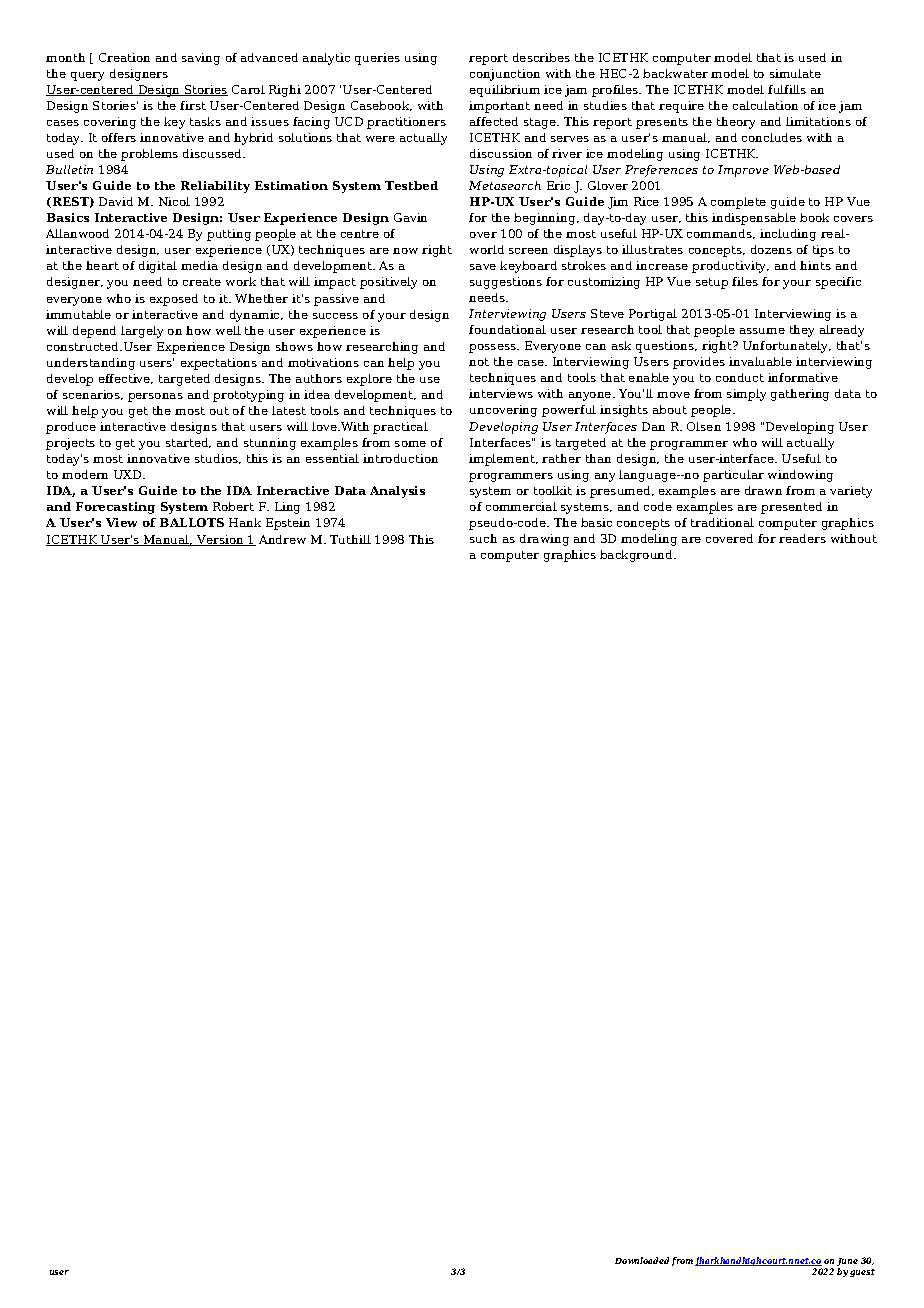  What do you see at coordinates (763, 490) in the screenshot?
I see `drawn` at bounding box center [763, 490].
